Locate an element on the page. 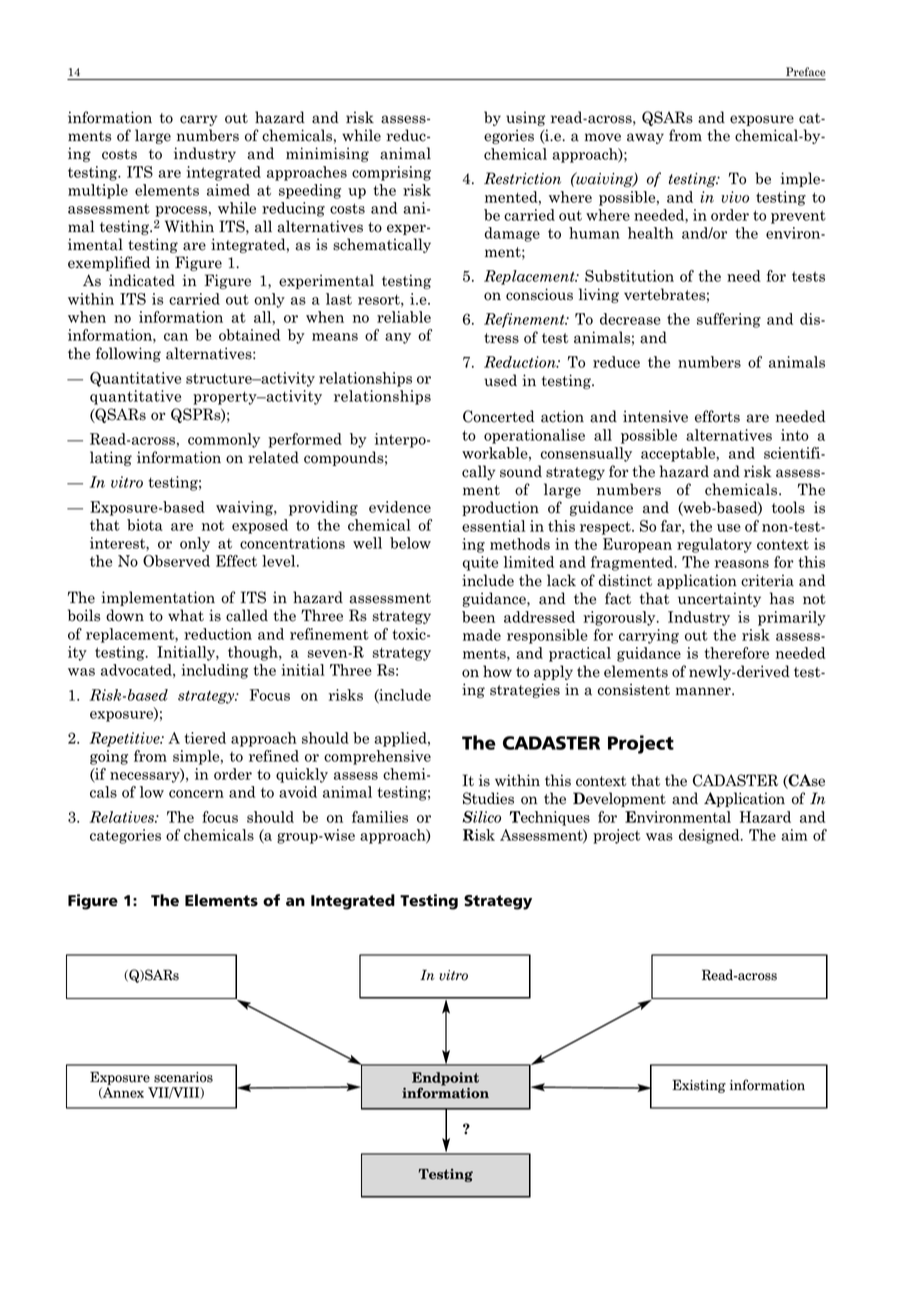  Endpoint is located at coordinates (445, 1080).
